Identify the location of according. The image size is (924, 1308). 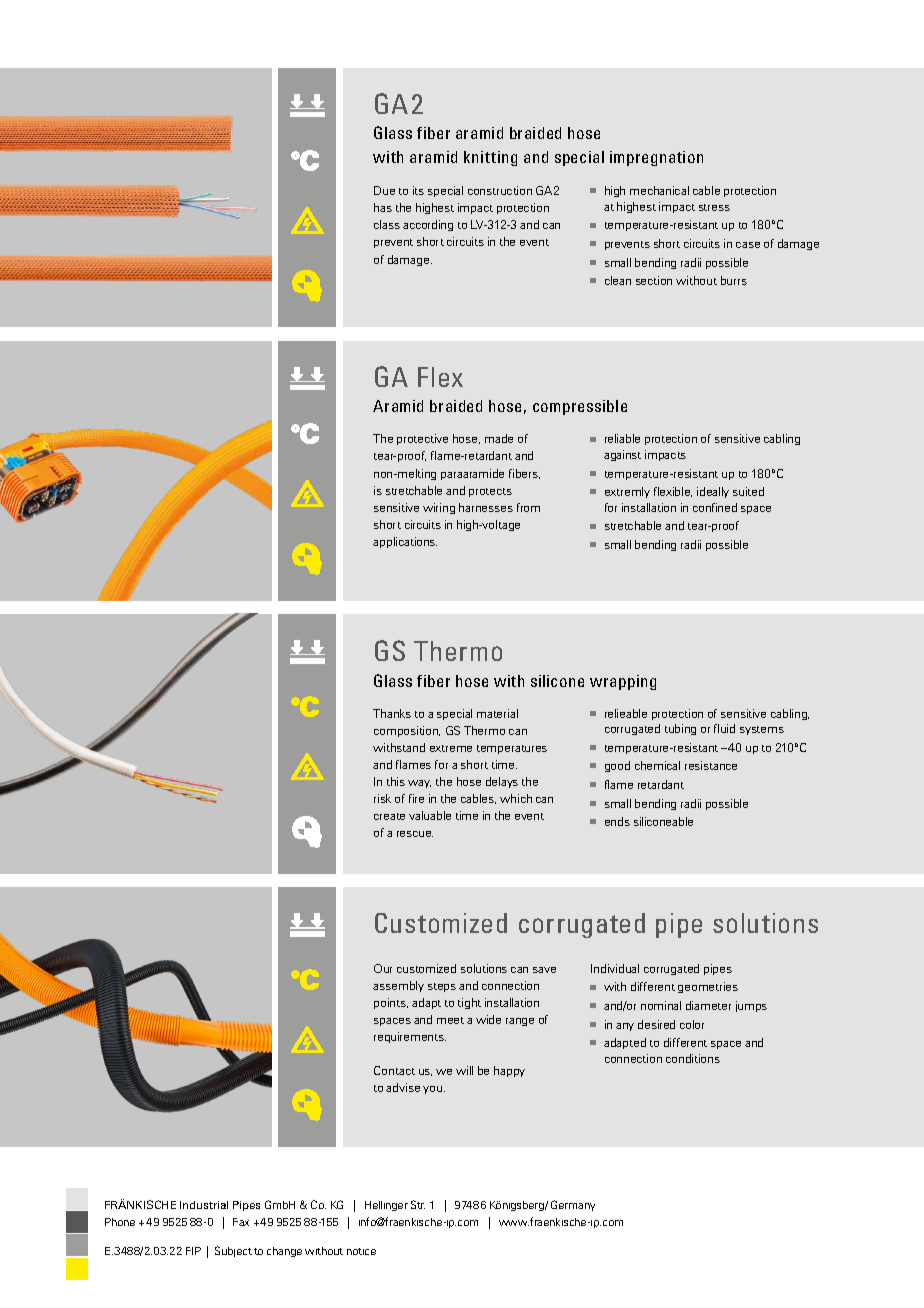
(428, 225).
